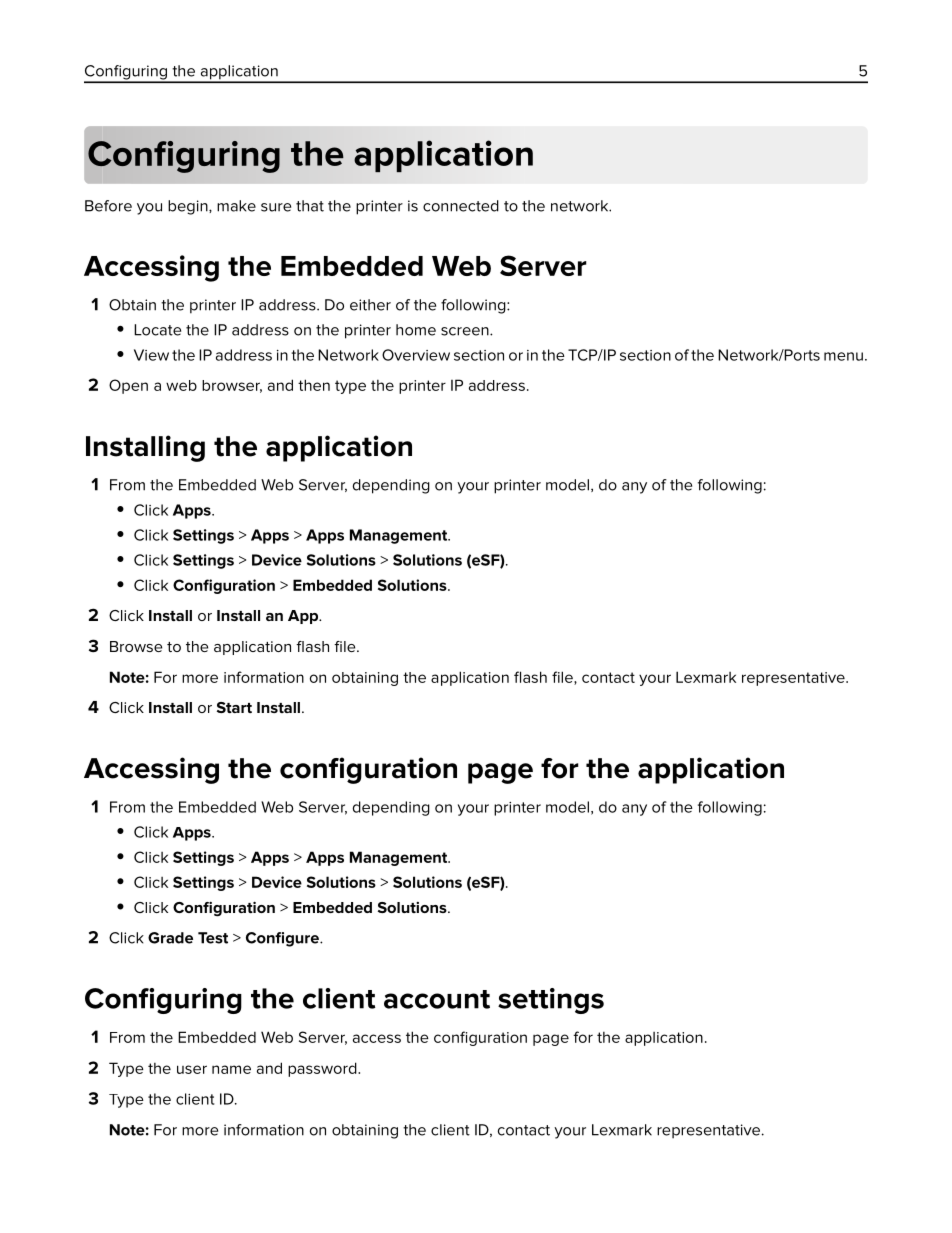  I want to click on password, so click(323, 1069).
